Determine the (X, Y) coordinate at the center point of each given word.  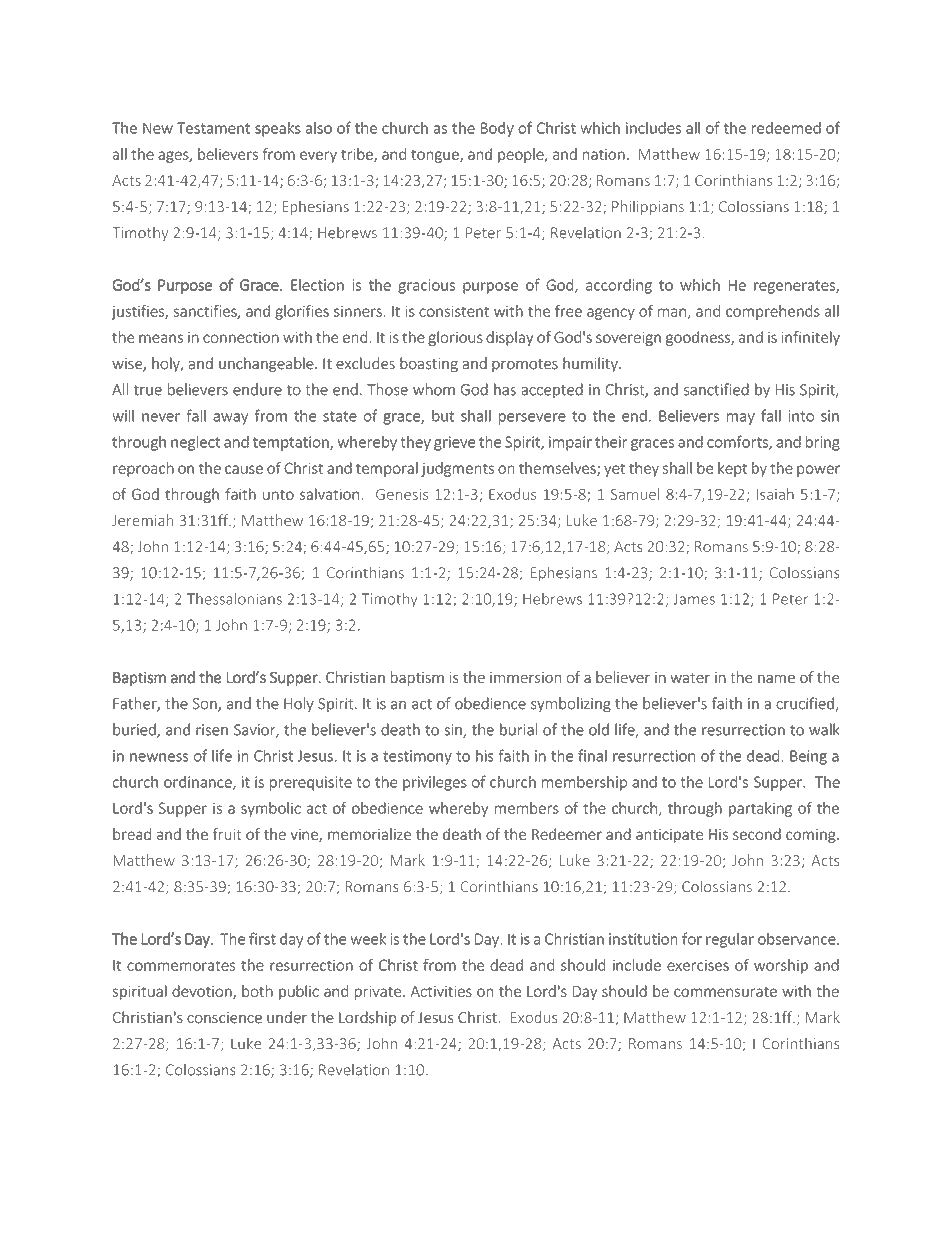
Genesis (402, 494)
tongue (436, 156)
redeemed (786, 128)
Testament (213, 128)
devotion (203, 992)
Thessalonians (234, 599)
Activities (441, 991)
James (694, 599)
